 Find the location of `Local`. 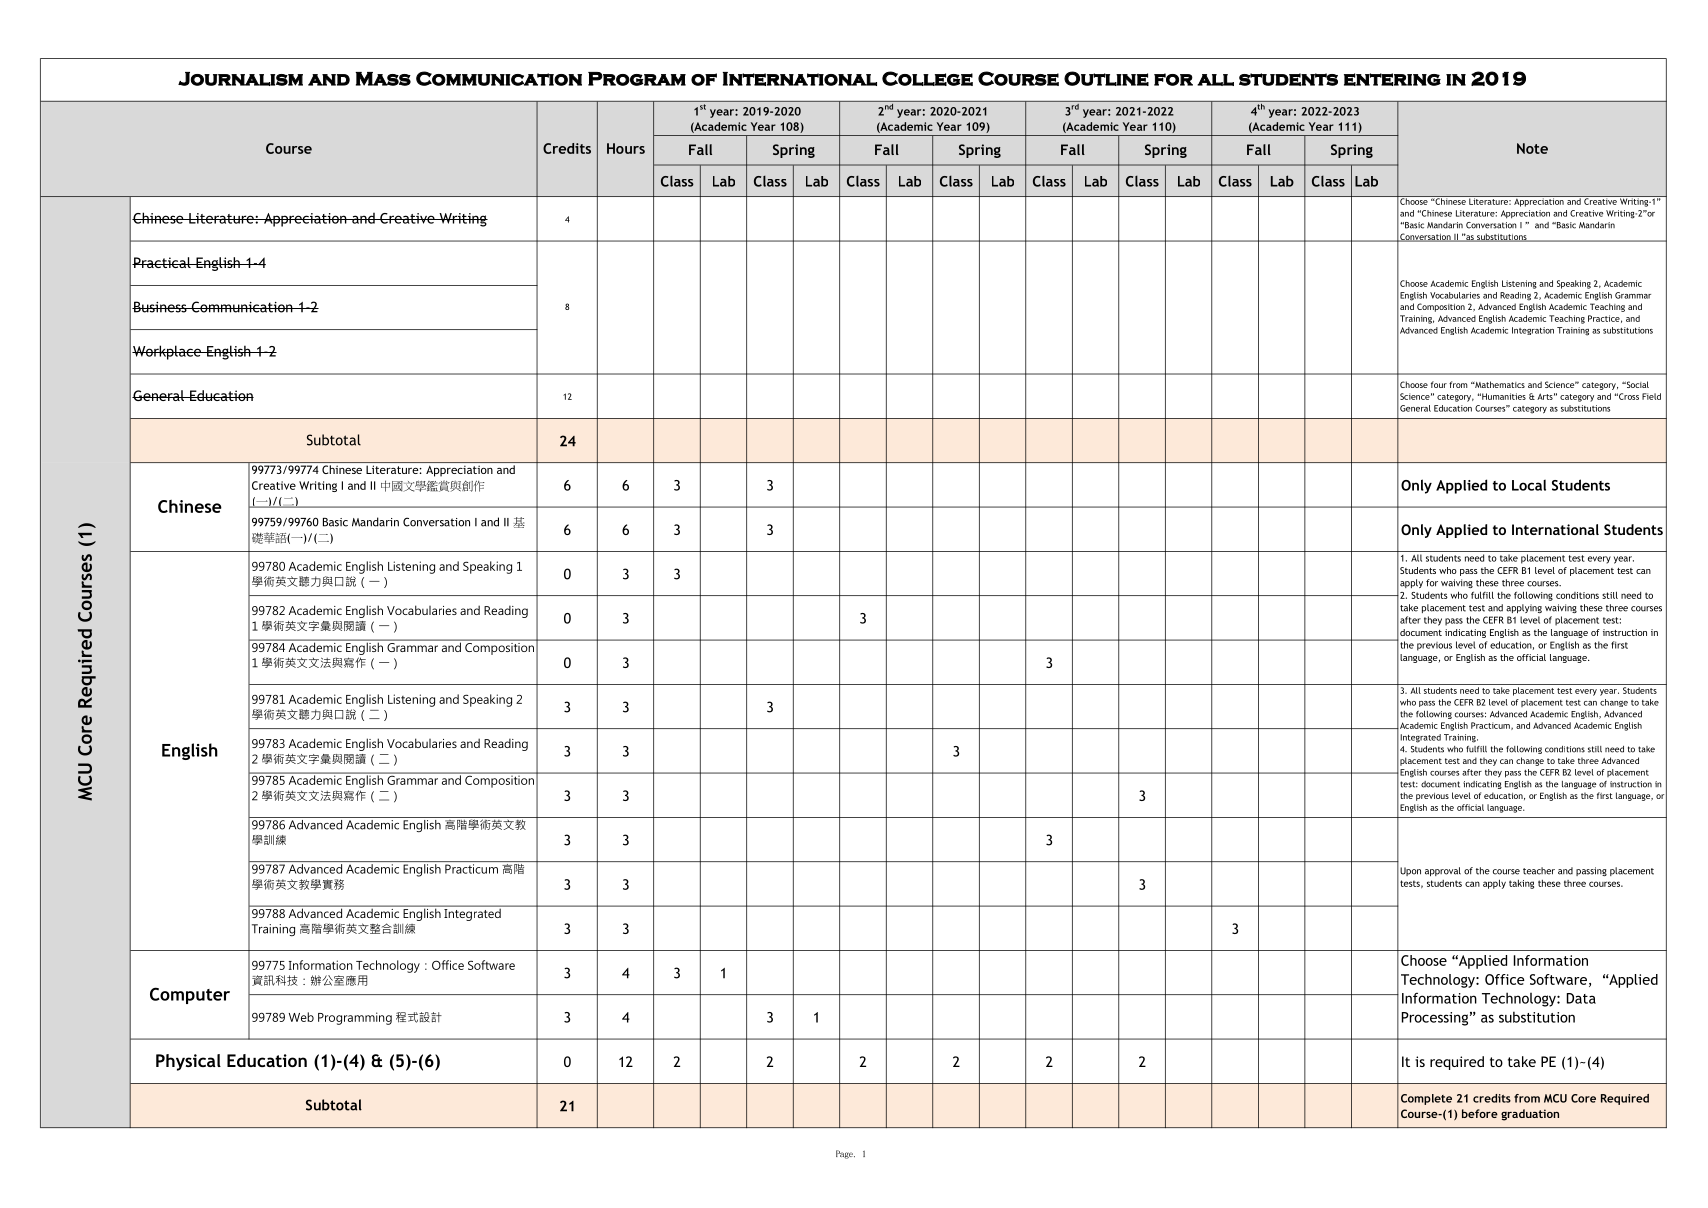

Local is located at coordinates (1529, 485).
